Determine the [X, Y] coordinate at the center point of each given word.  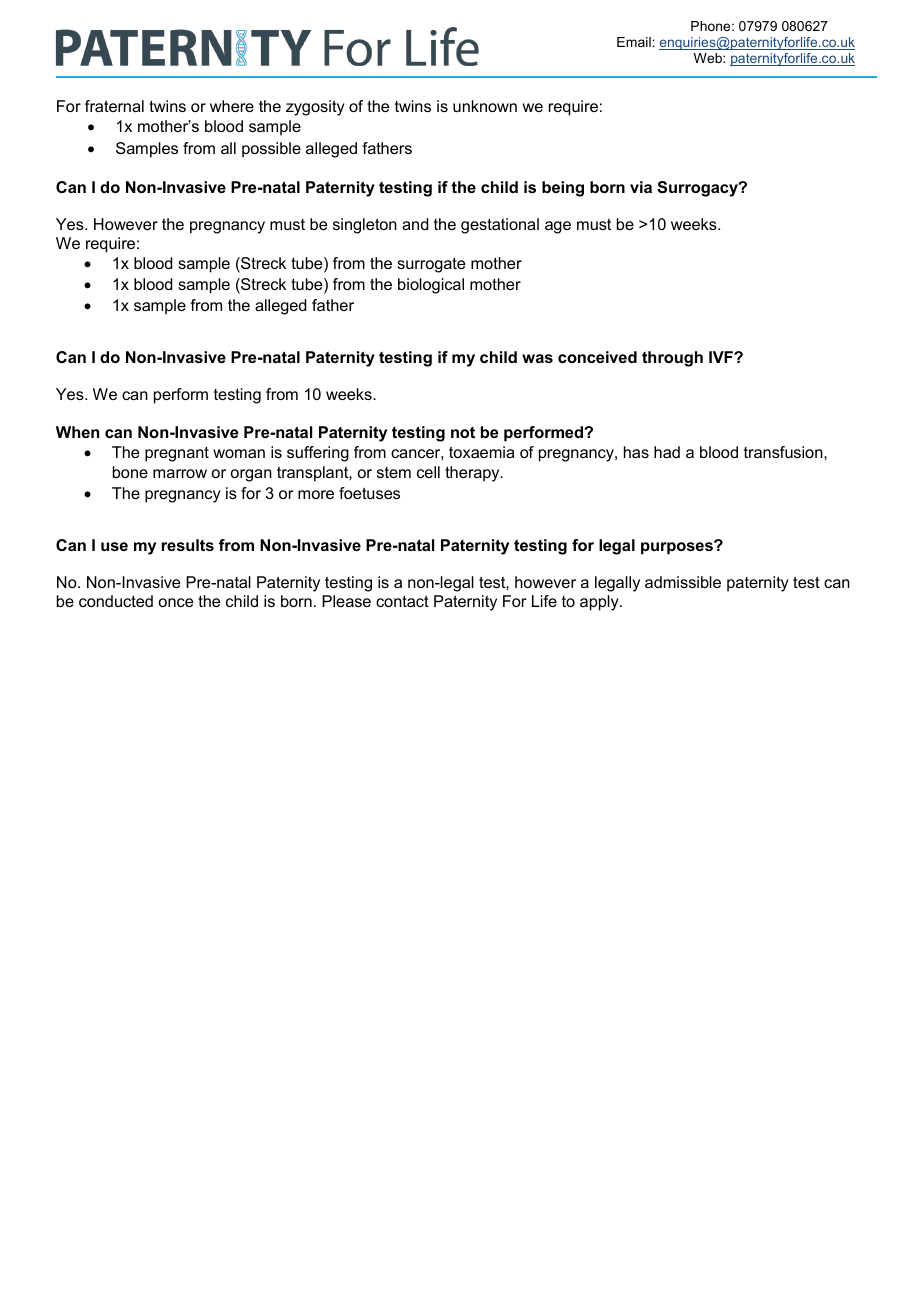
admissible [683, 582]
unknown [485, 106]
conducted [116, 601]
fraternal [114, 106]
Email [635, 42]
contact [402, 601]
